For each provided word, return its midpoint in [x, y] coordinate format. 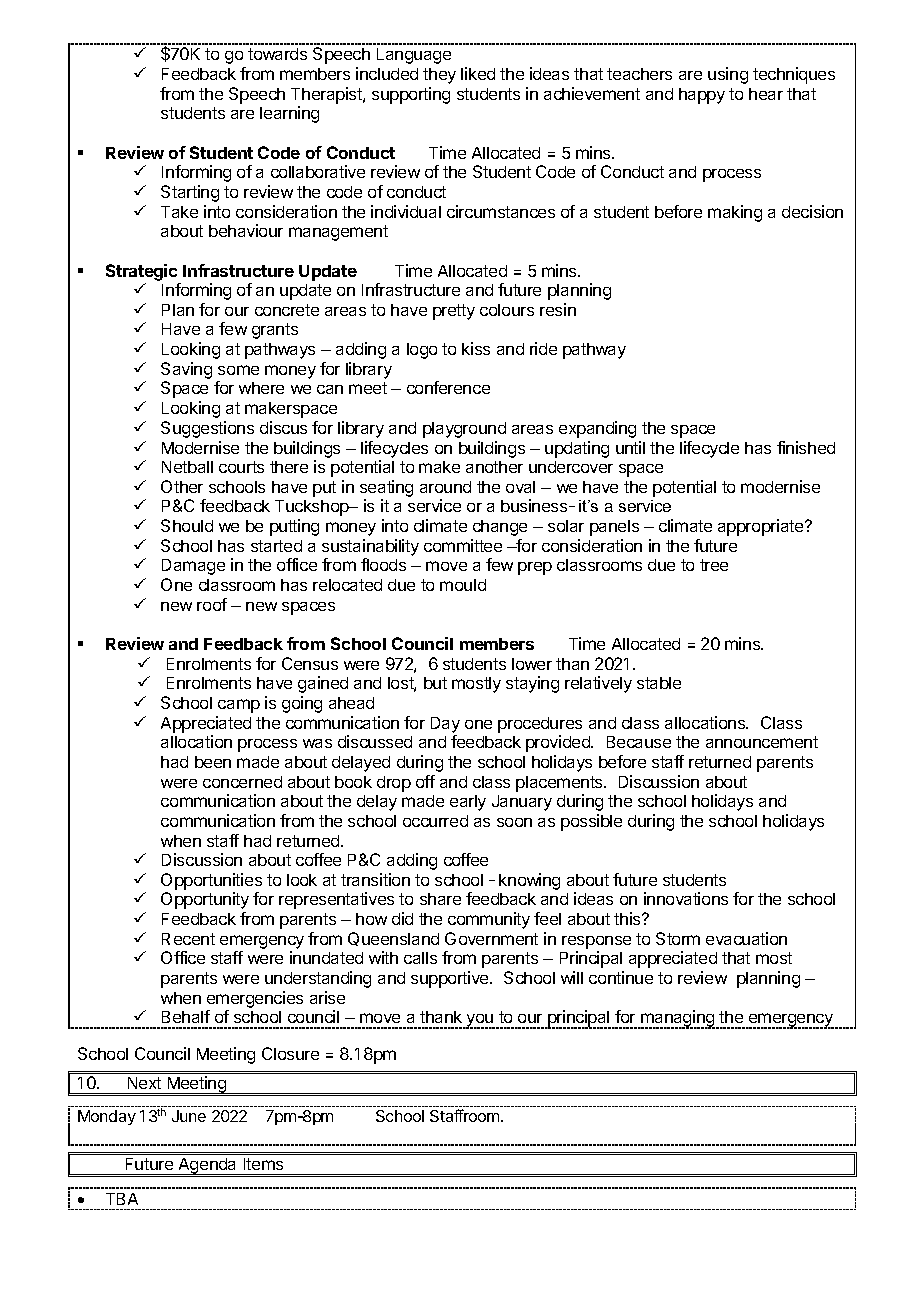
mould [463, 585]
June [189, 1116]
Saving [186, 372]
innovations [686, 898]
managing [678, 1019]
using [728, 75]
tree [714, 565]
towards [277, 54]
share [440, 899]
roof [212, 604]
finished [806, 447]
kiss [476, 348]
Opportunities [211, 881]
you [480, 1021]
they [439, 76]
